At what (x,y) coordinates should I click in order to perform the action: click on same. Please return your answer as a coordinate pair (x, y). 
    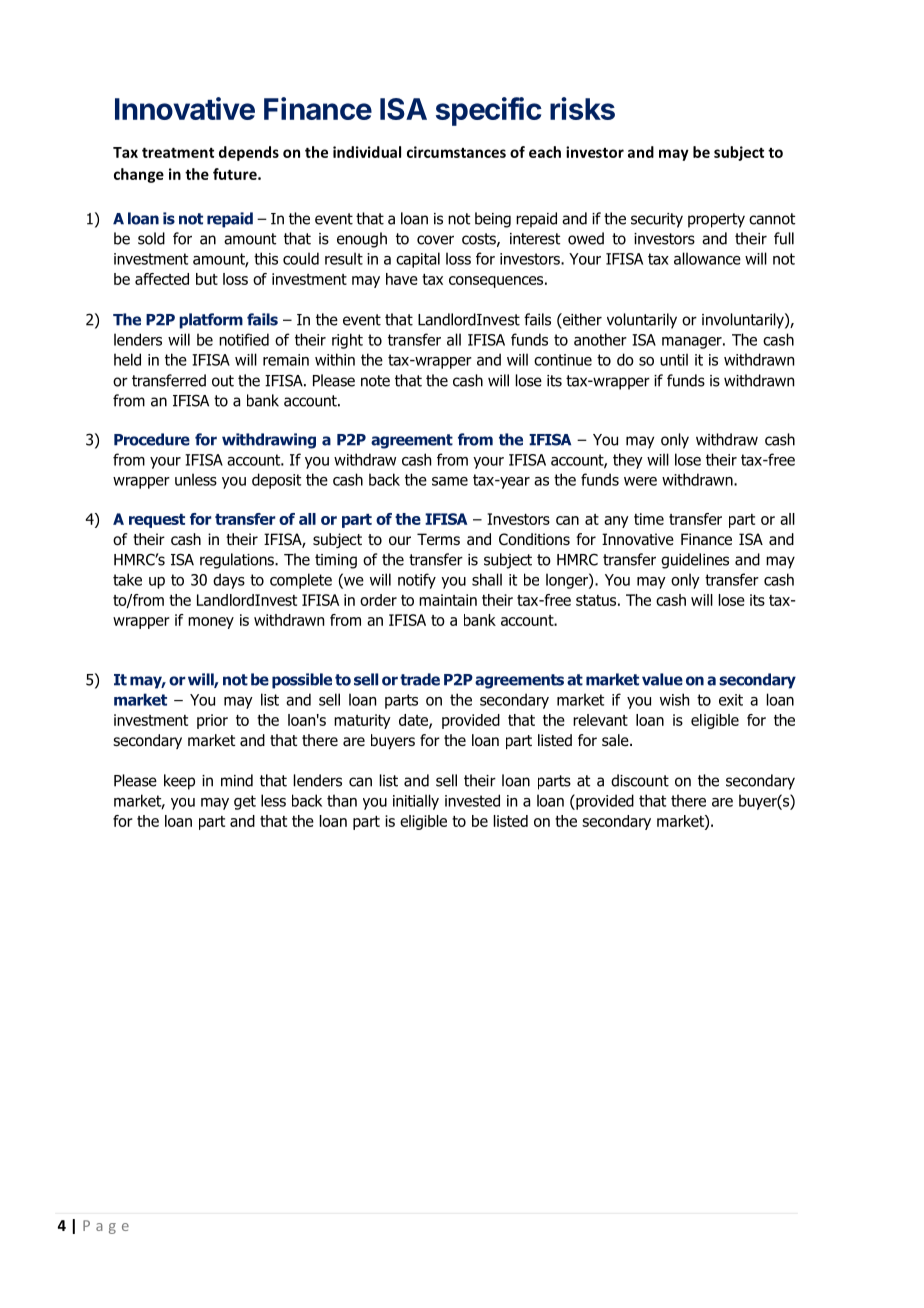
    Looking at the image, I should click on (450, 481).
